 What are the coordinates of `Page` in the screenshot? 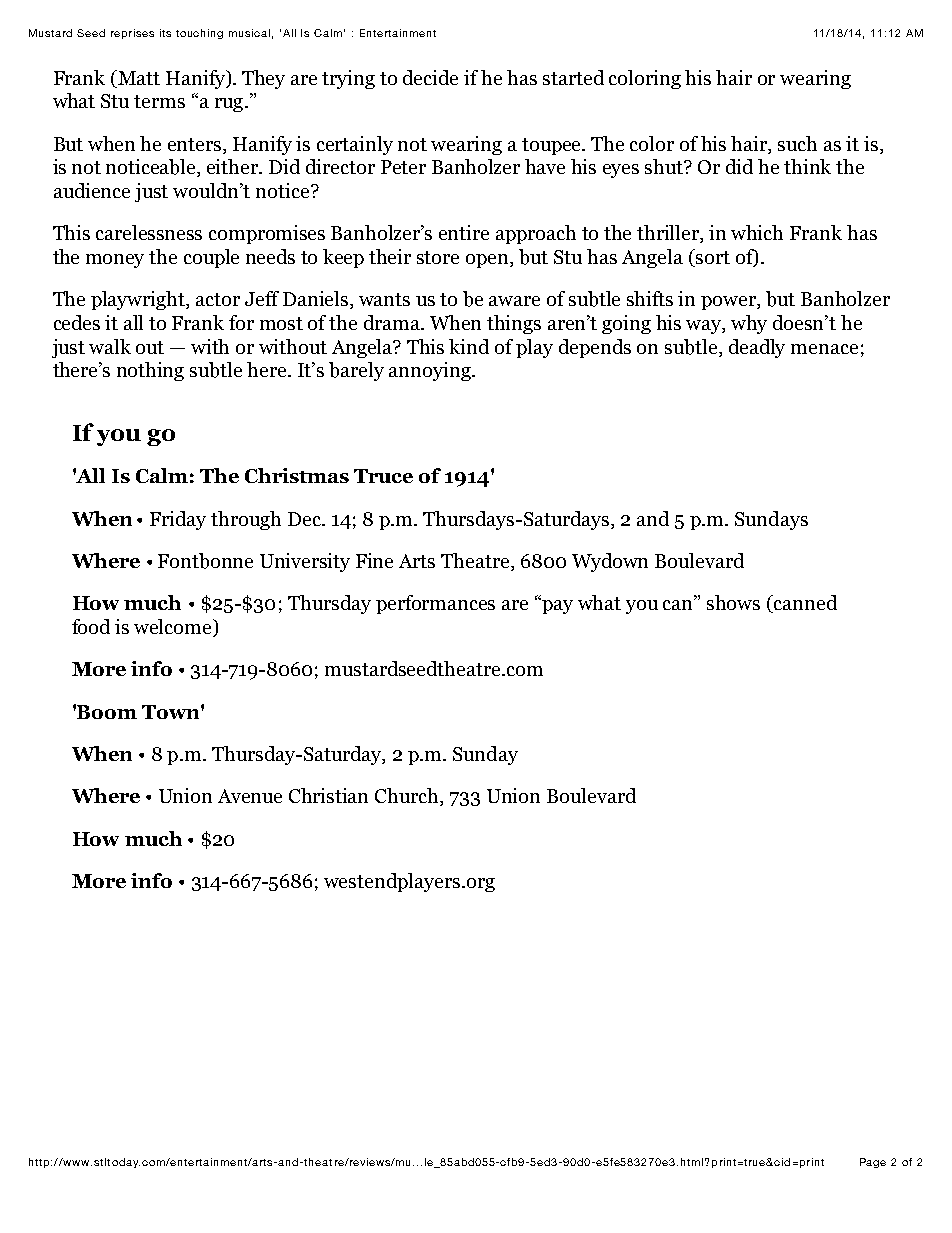 It's located at (873, 1163).
